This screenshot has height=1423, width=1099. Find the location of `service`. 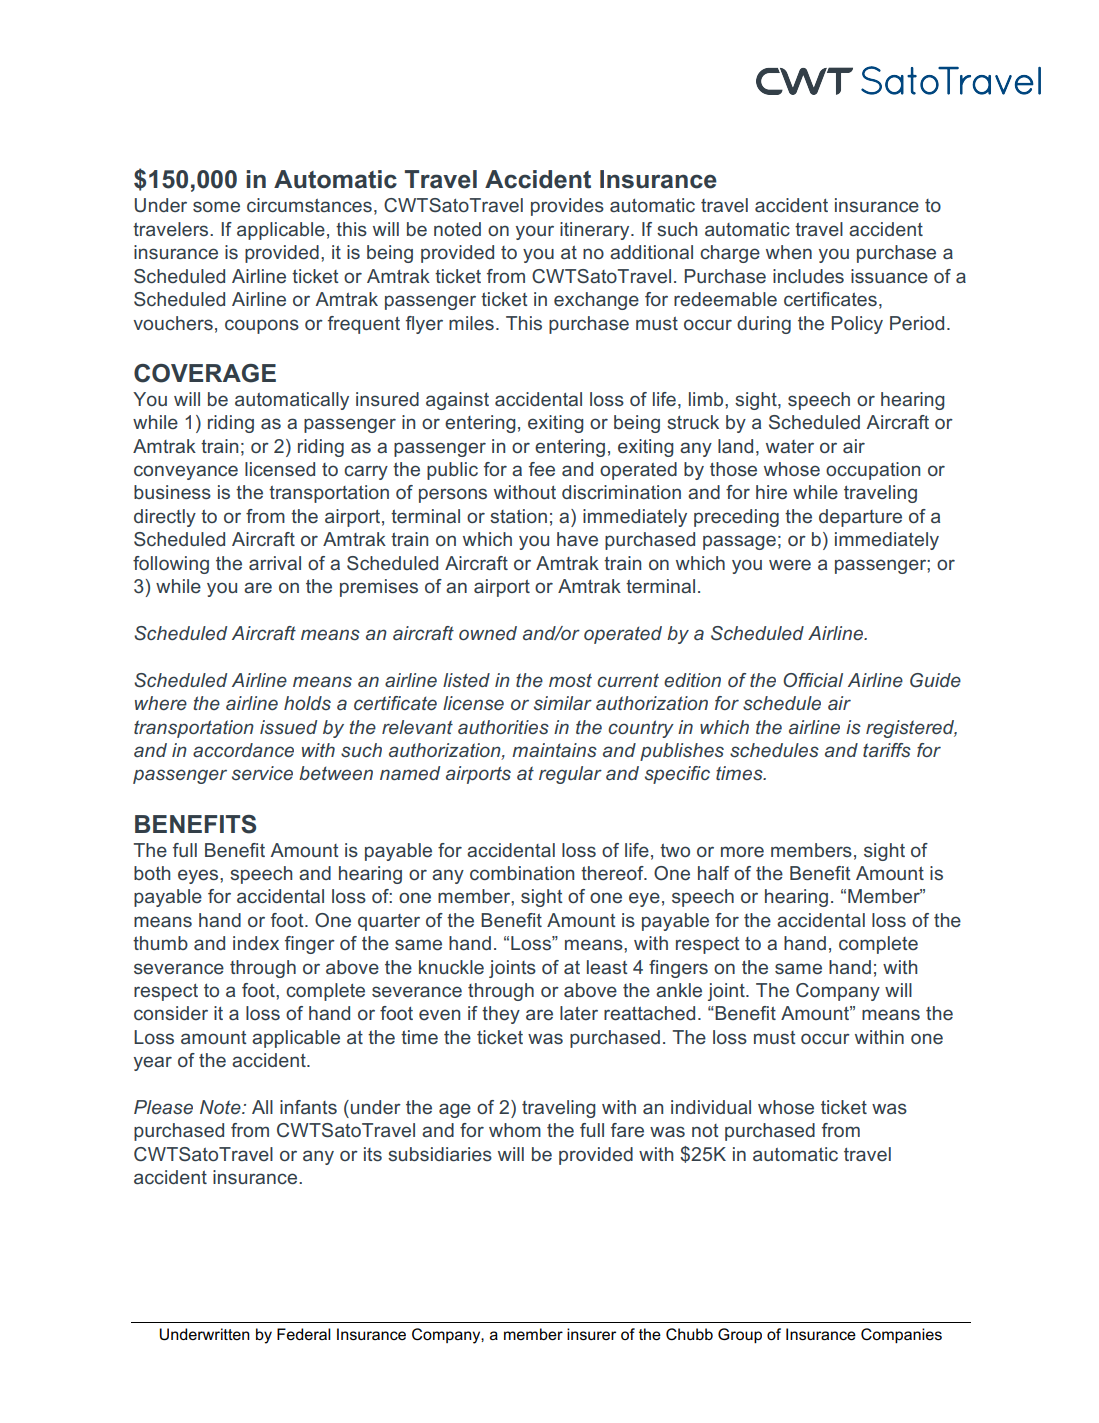

service is located at coordinates (262, 773).
